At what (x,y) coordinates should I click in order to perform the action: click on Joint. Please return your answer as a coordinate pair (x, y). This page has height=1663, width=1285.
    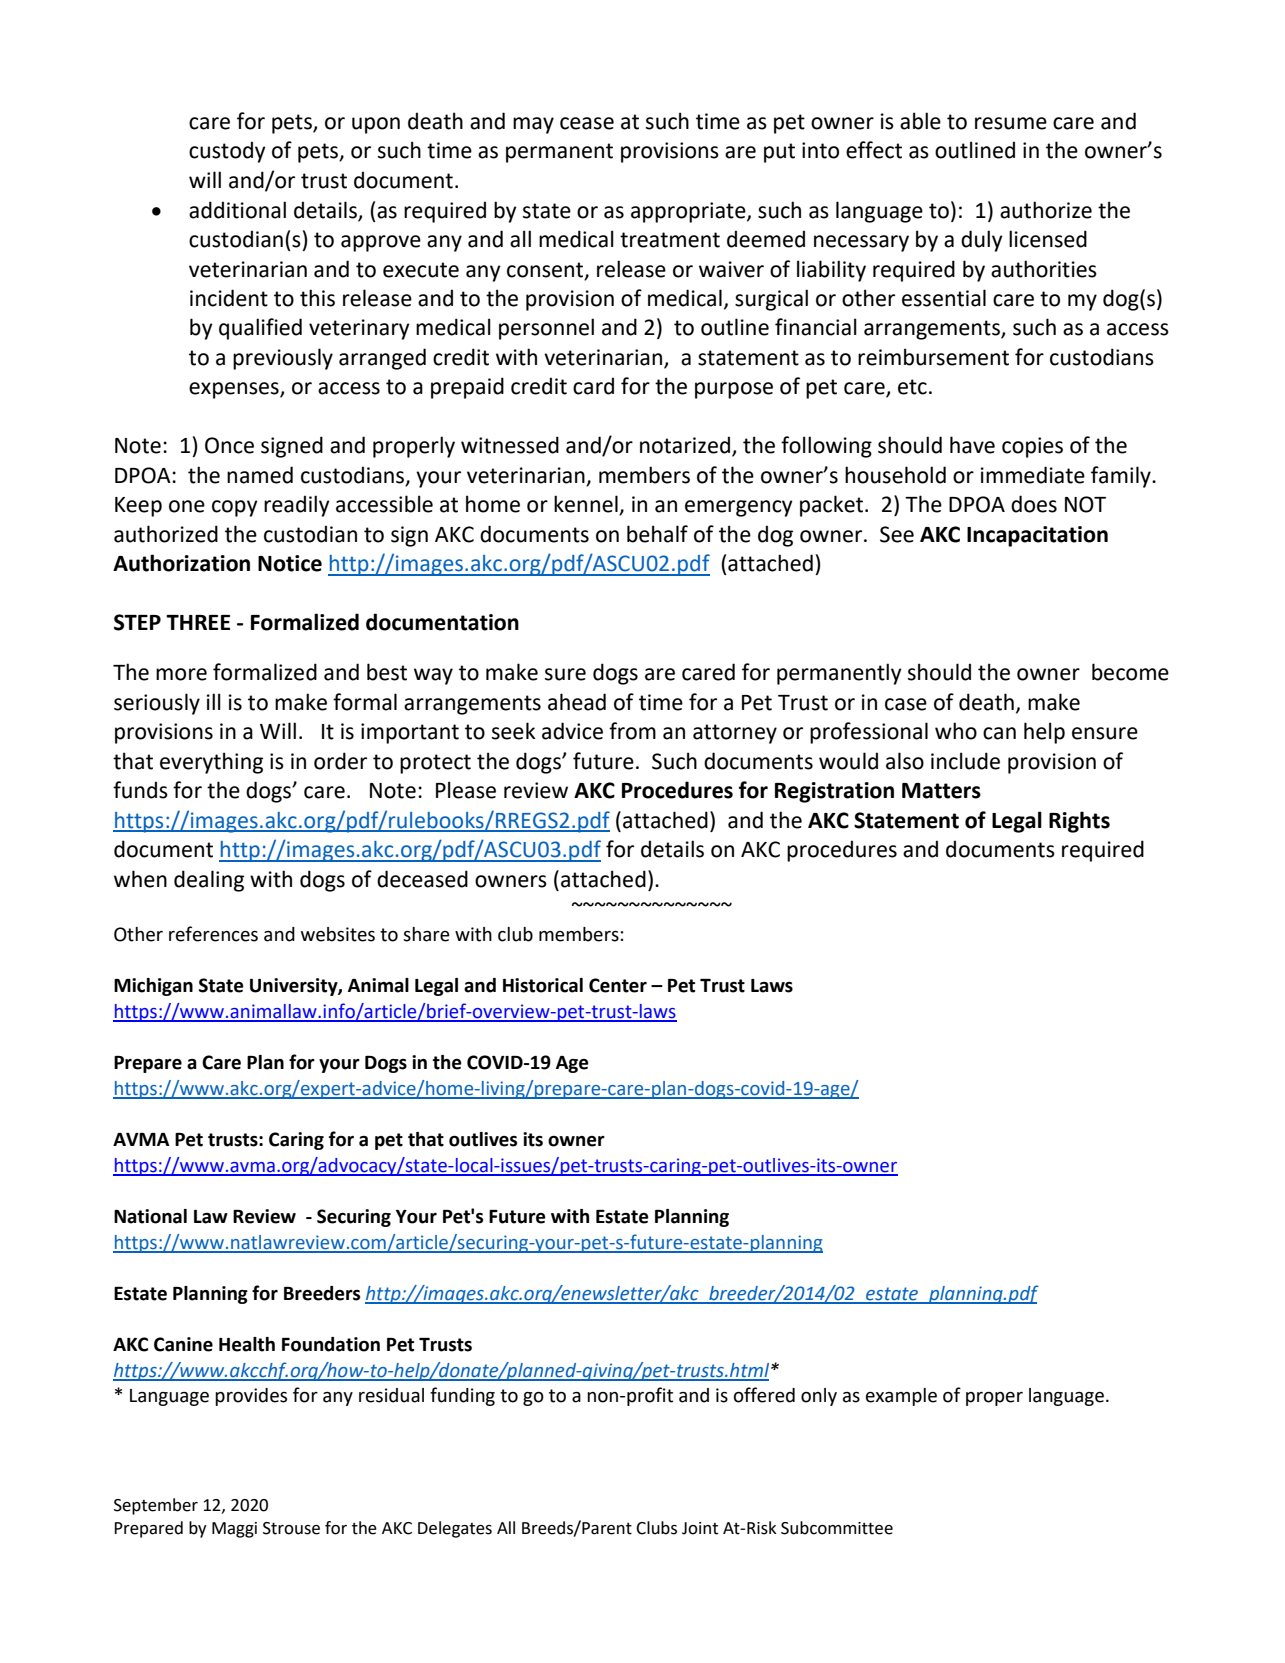
    Looking at the image, I should click on (700, 1528).
